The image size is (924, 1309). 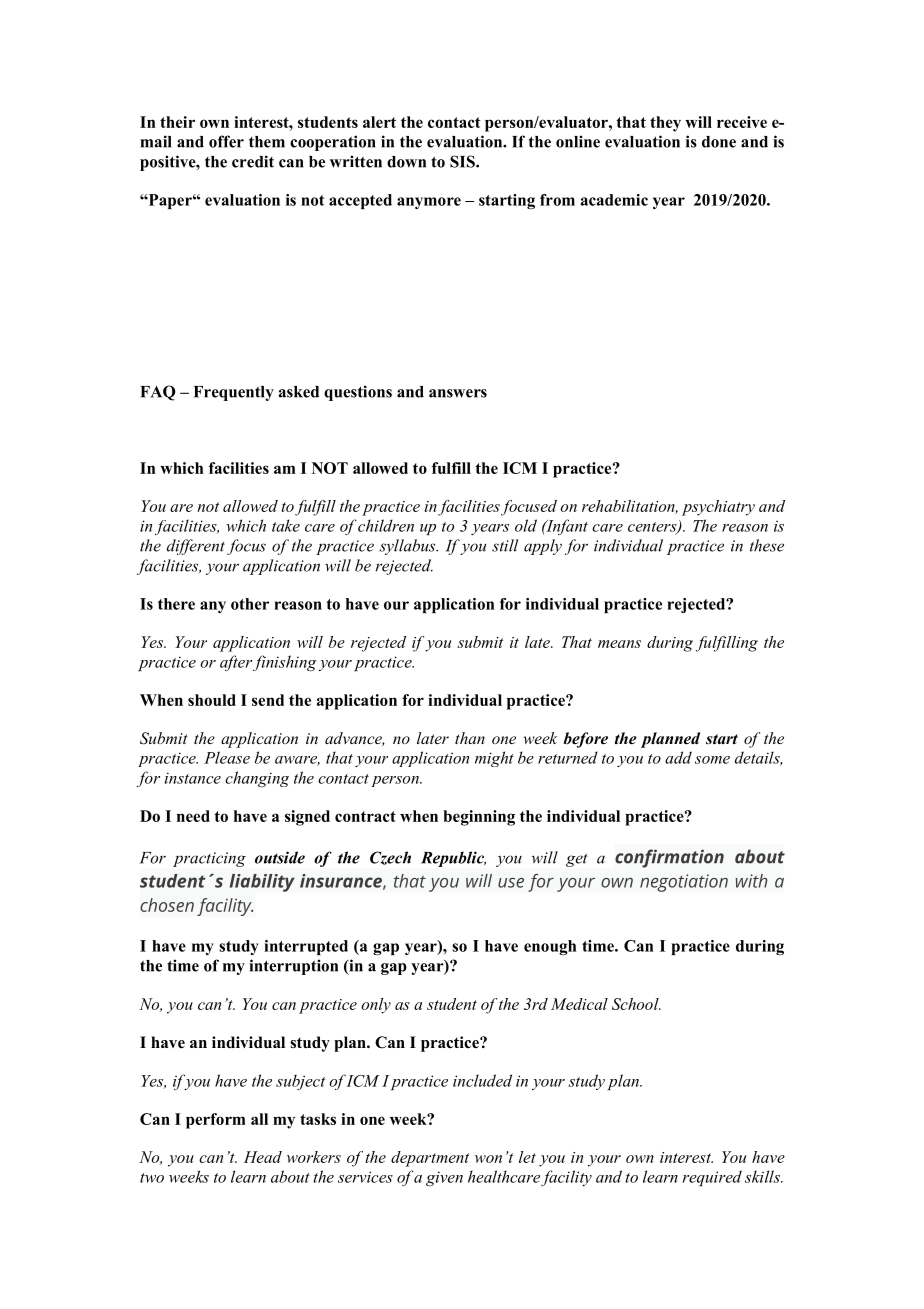 I want to click on take, so click(x=286, y=525).
